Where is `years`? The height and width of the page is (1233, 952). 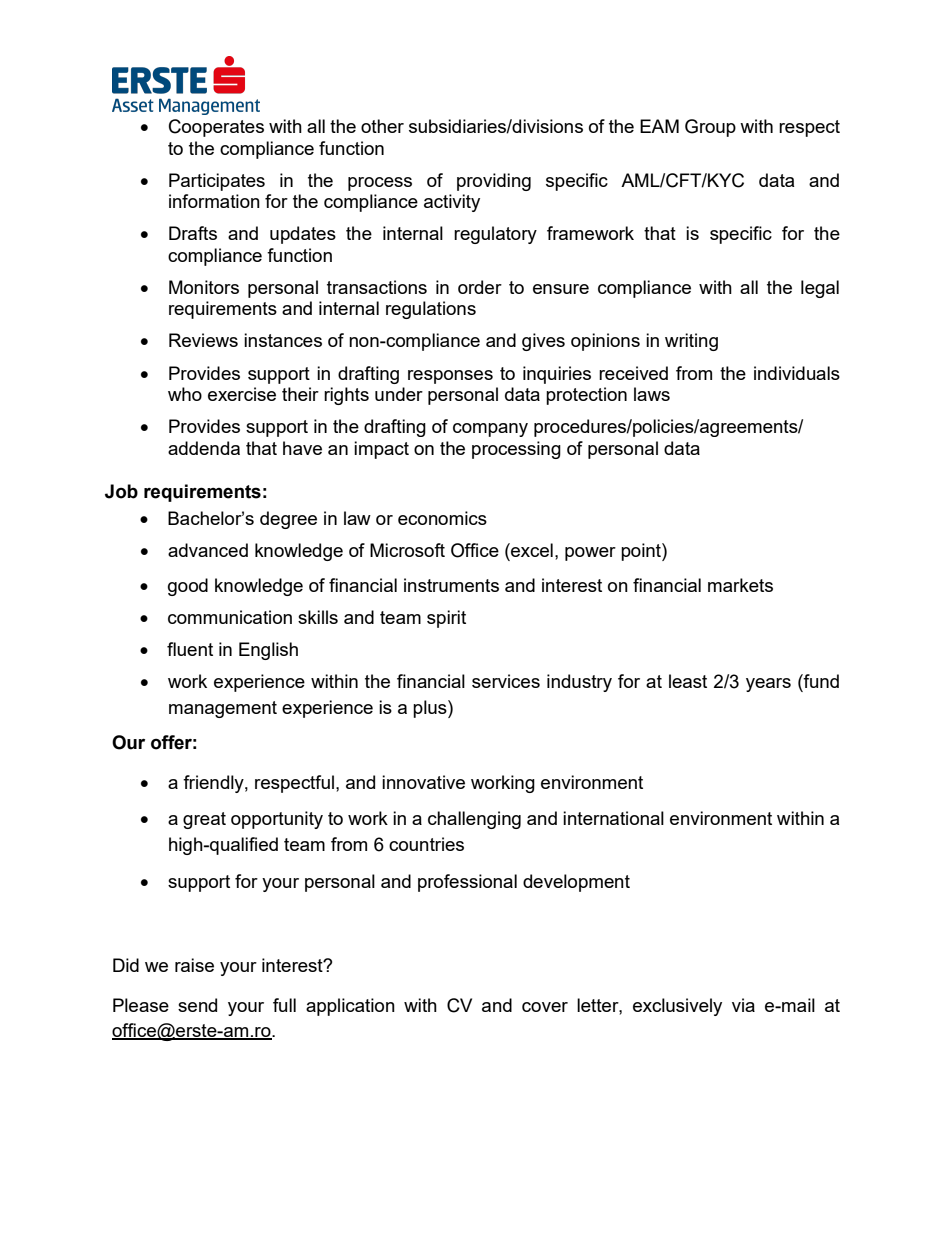
years is located at coordinates (768, 685).
